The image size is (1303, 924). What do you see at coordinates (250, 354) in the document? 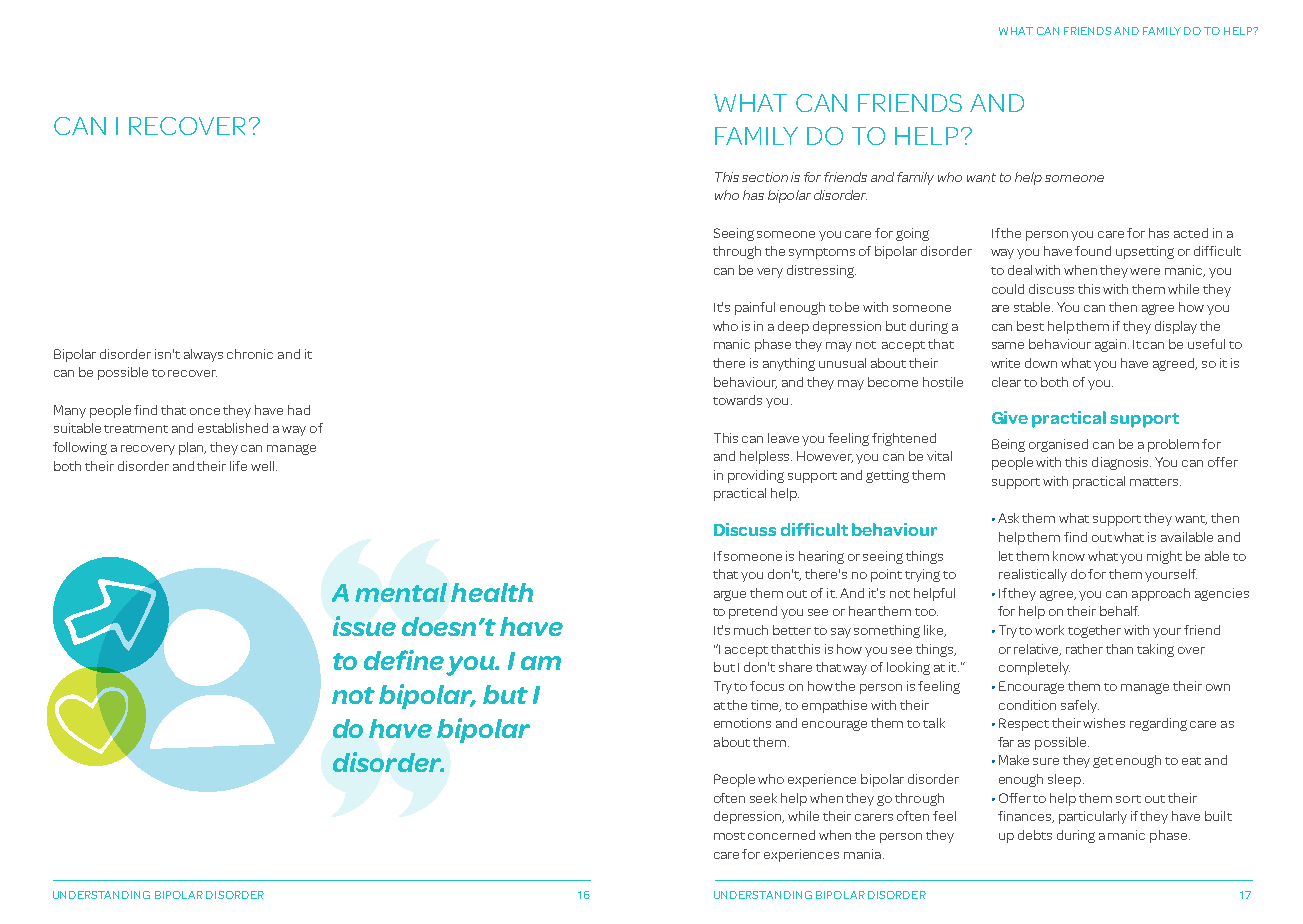
I see `chronic` at bounding box center [250, 354].
